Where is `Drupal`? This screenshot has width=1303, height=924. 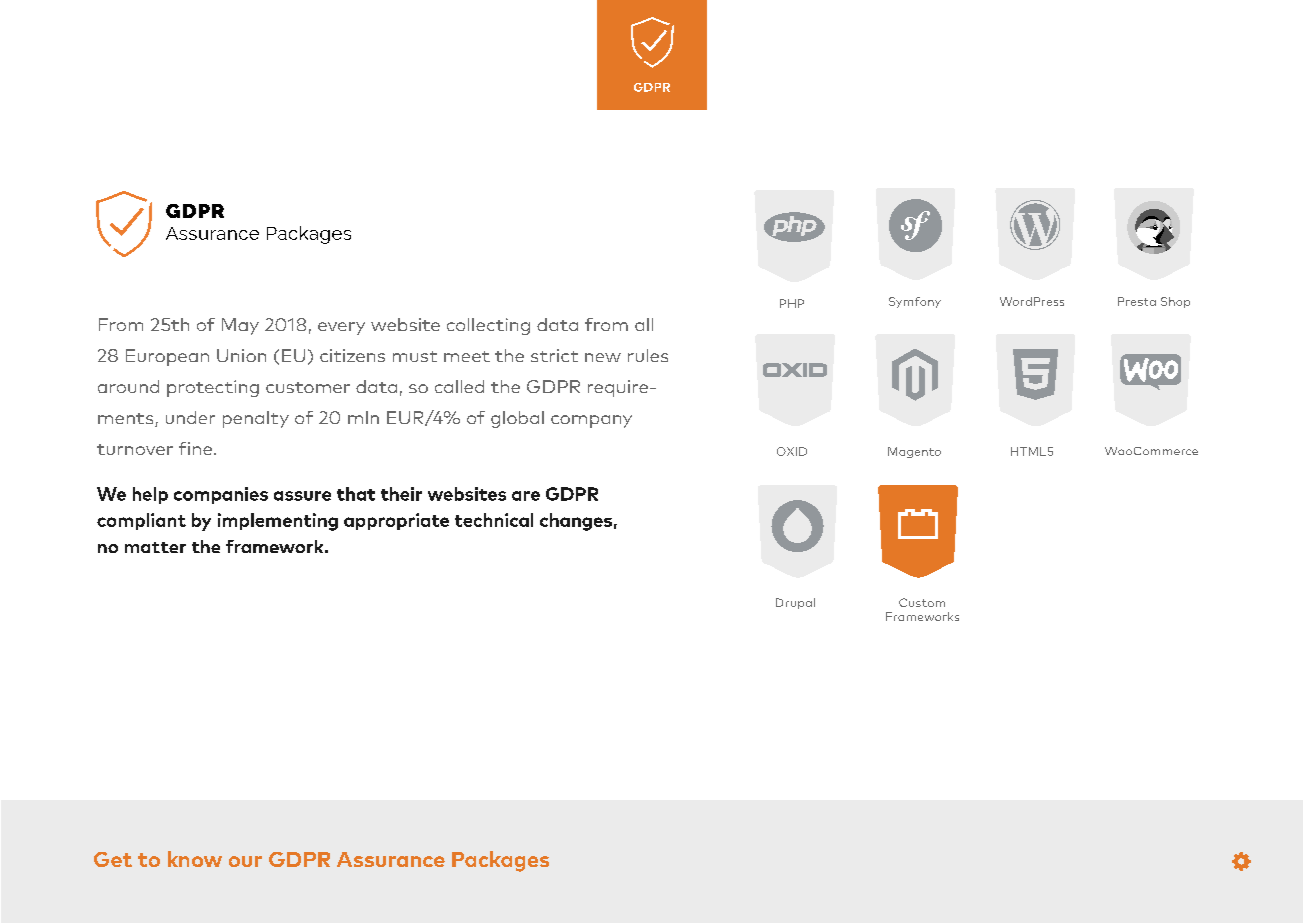 Drupal is located at coordinates (795, 603).
